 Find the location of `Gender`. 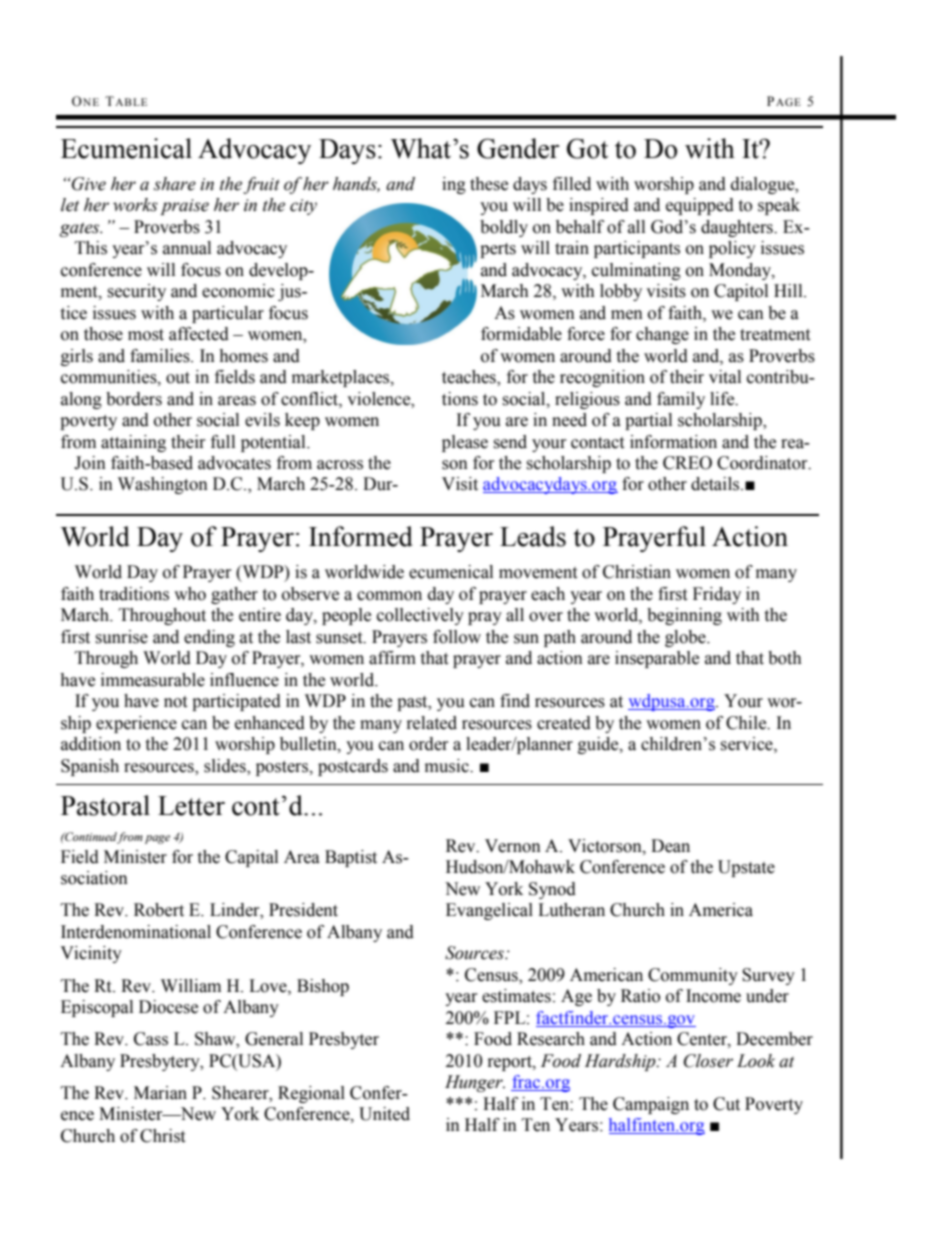

Gender is located at coordinates (518, 148).
